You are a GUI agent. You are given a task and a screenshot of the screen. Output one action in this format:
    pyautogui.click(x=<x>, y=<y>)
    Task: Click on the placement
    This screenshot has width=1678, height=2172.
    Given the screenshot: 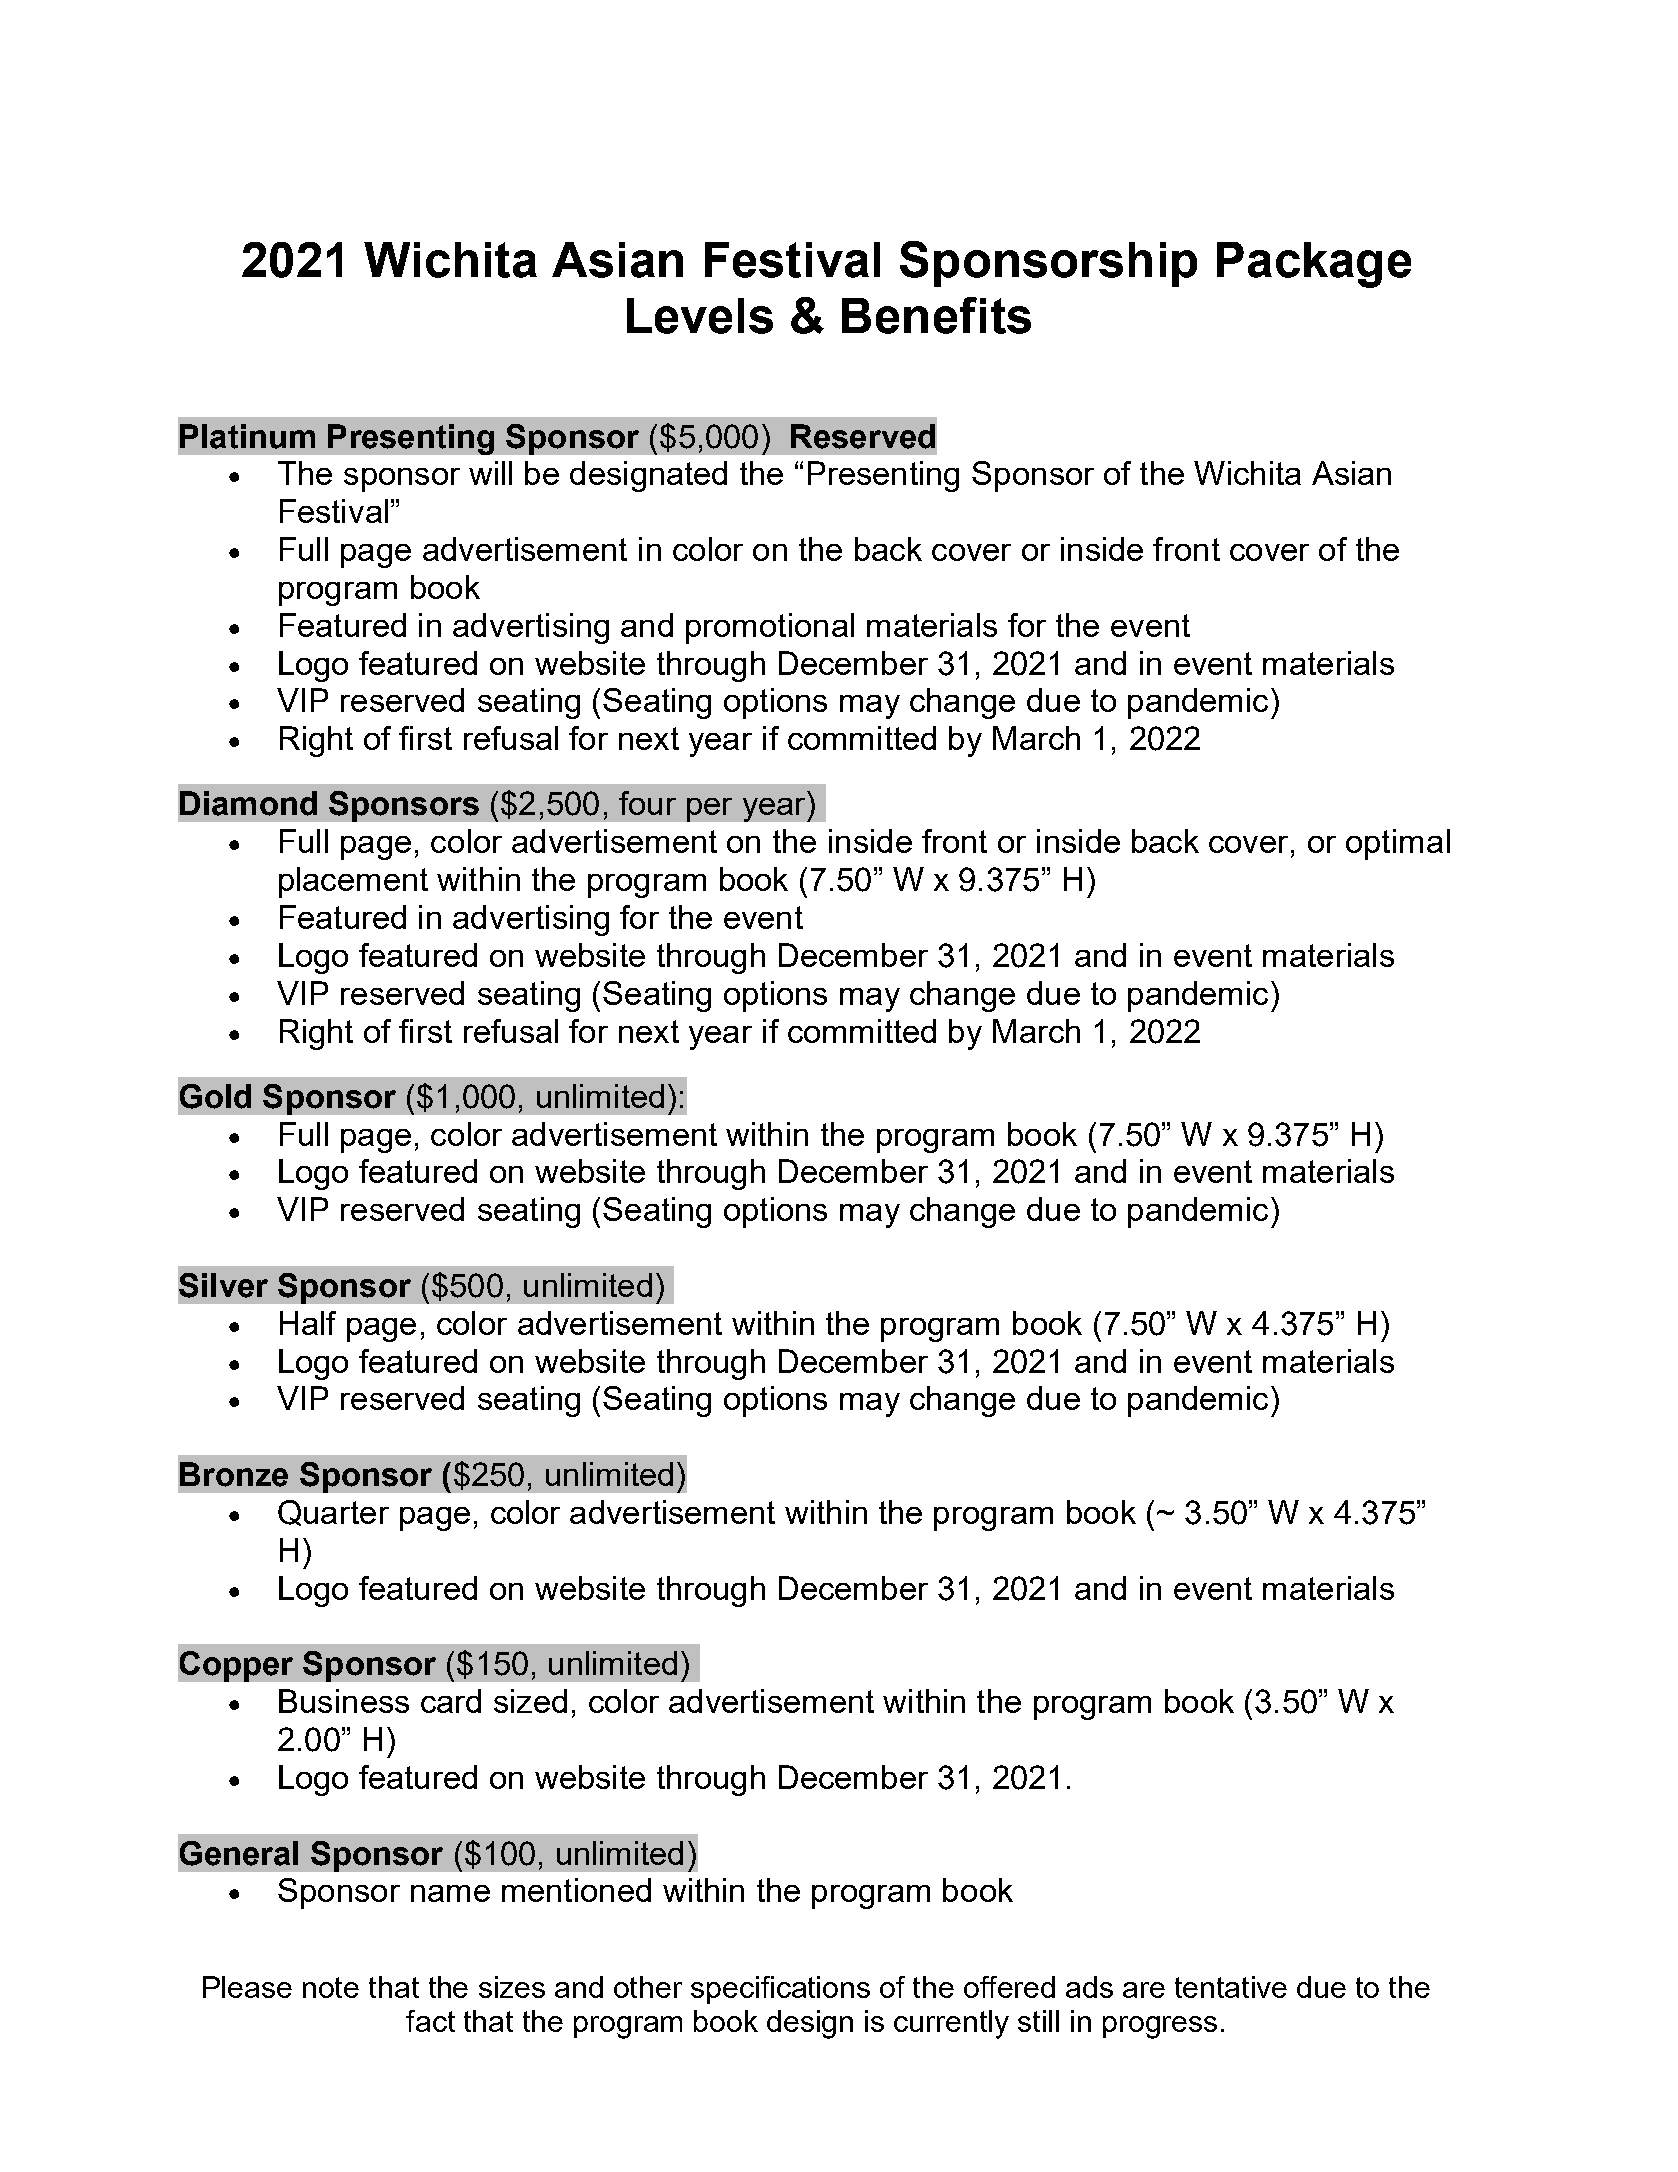 What is the action you would take?
    pyautogui.click(x=353, y=882)
